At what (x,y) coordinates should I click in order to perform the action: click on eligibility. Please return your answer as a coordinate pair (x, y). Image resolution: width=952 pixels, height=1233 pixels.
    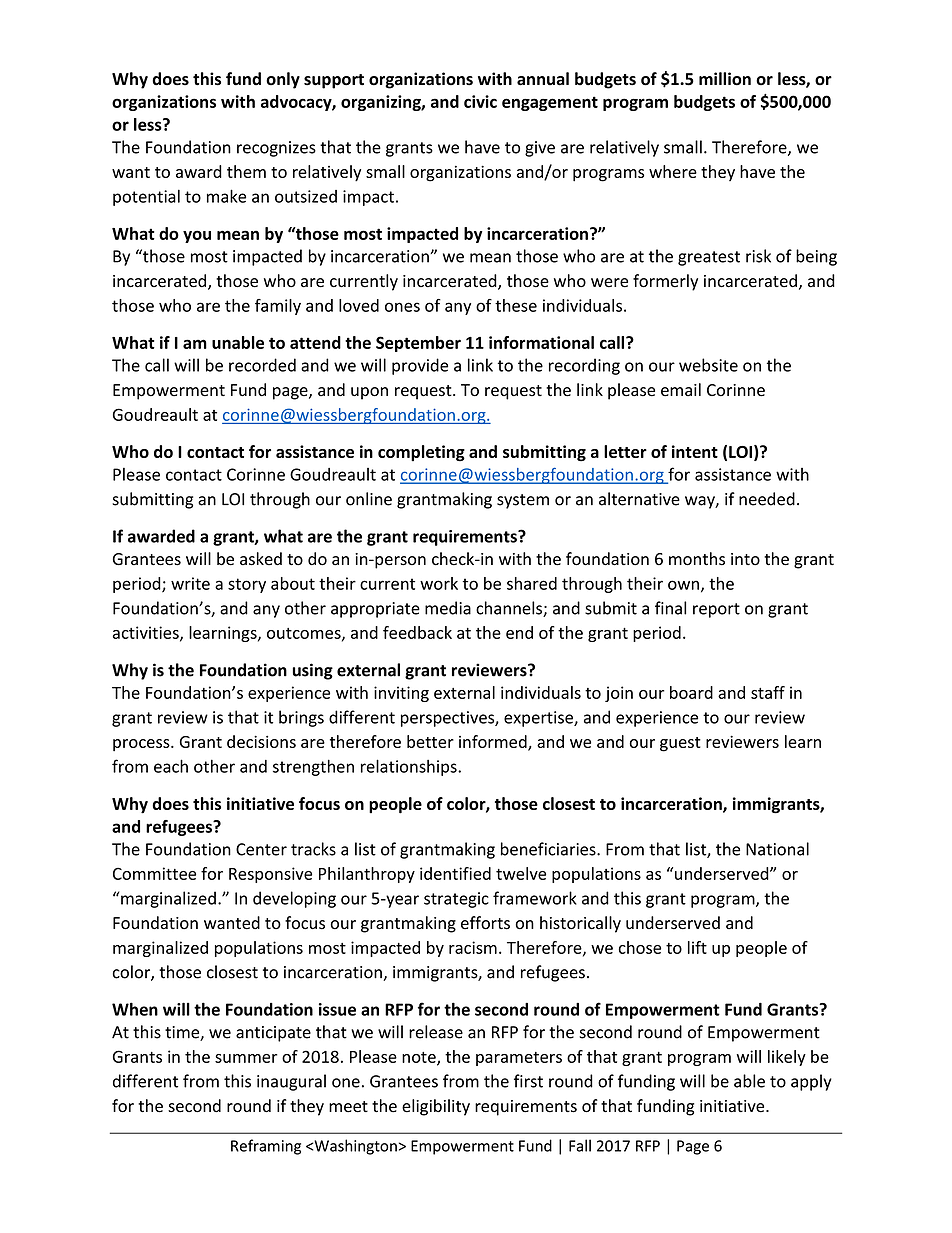
    Looking at the image, I should click on (436, 1107).
